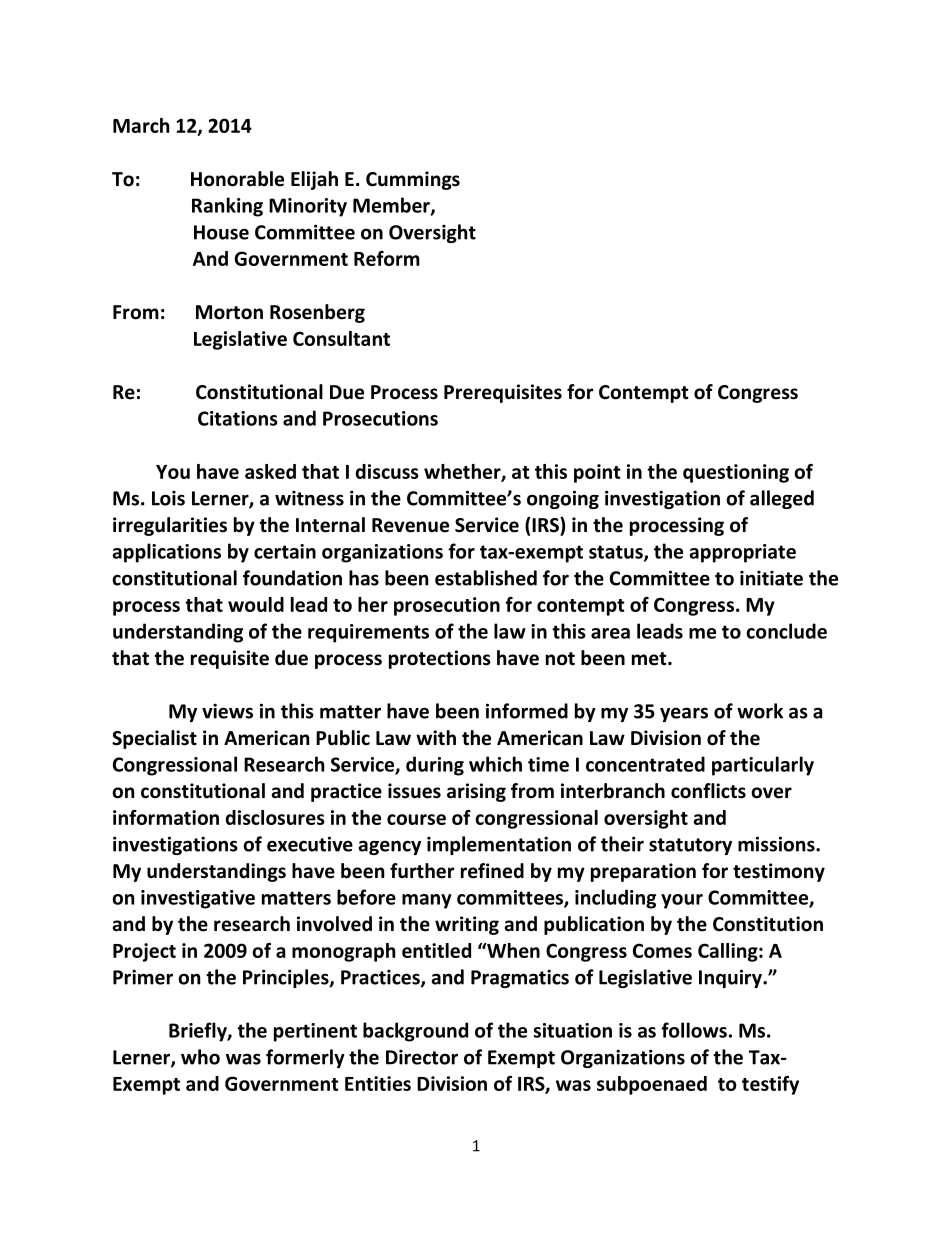 The image size is (952, 1233). What do you see at coordinates (170, 526) in the page?
I see `irregularities` at bounding box center [170, 526].
